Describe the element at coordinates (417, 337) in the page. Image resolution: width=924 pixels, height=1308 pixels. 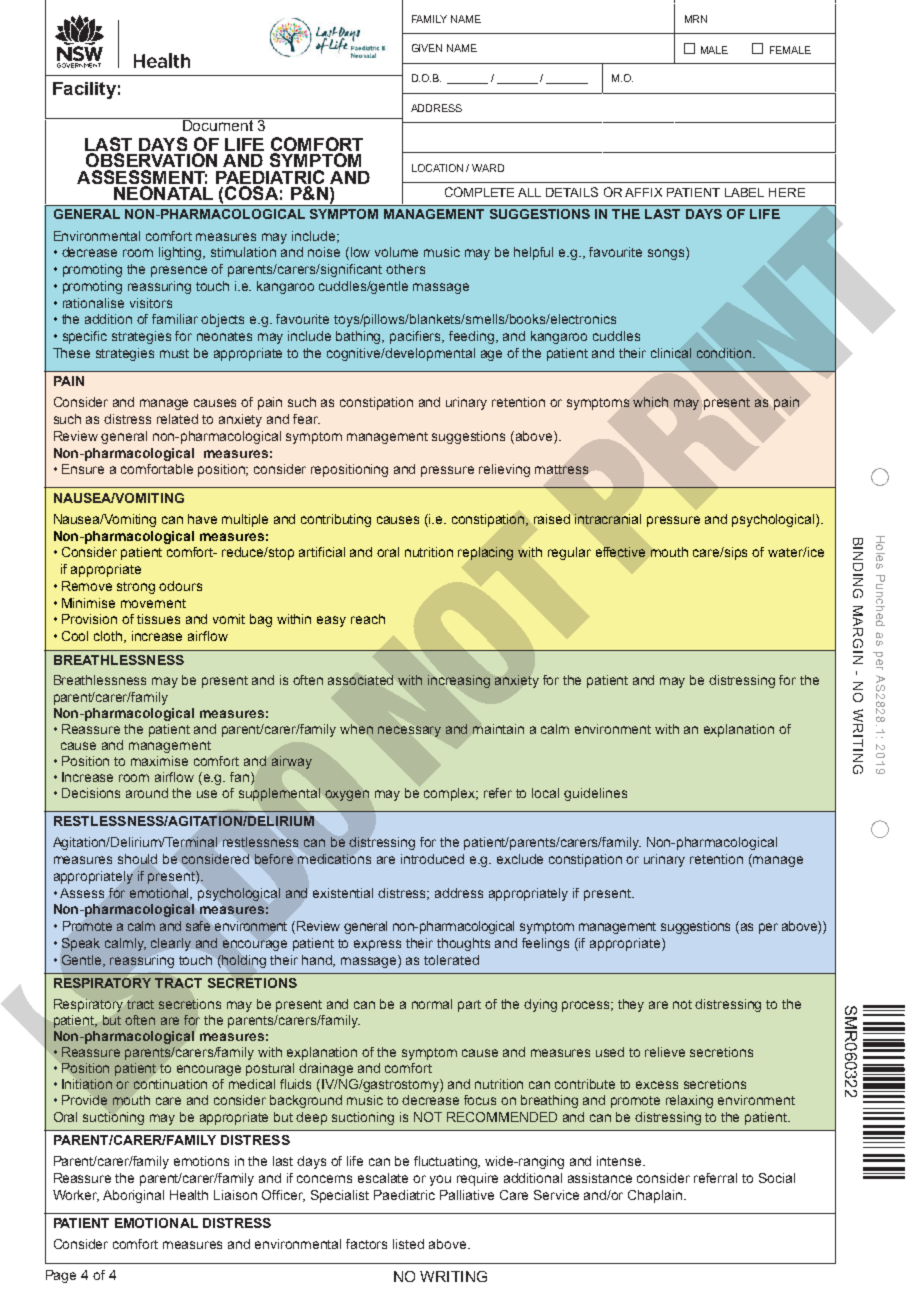
I see `pacifiers` at that location.
